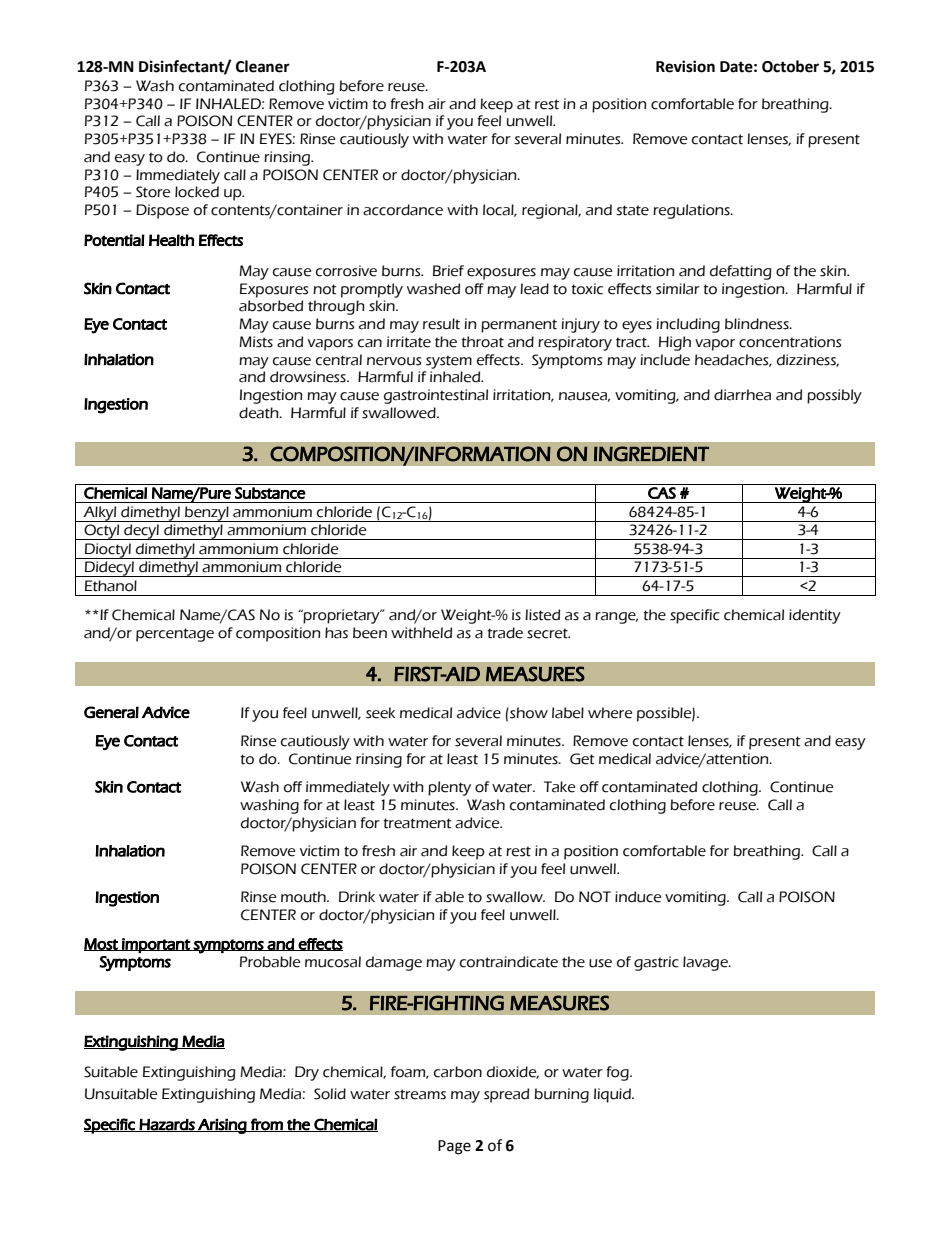 The height and width of the document is (1233, 952). I want to click on accordance, so click(403, 210).
